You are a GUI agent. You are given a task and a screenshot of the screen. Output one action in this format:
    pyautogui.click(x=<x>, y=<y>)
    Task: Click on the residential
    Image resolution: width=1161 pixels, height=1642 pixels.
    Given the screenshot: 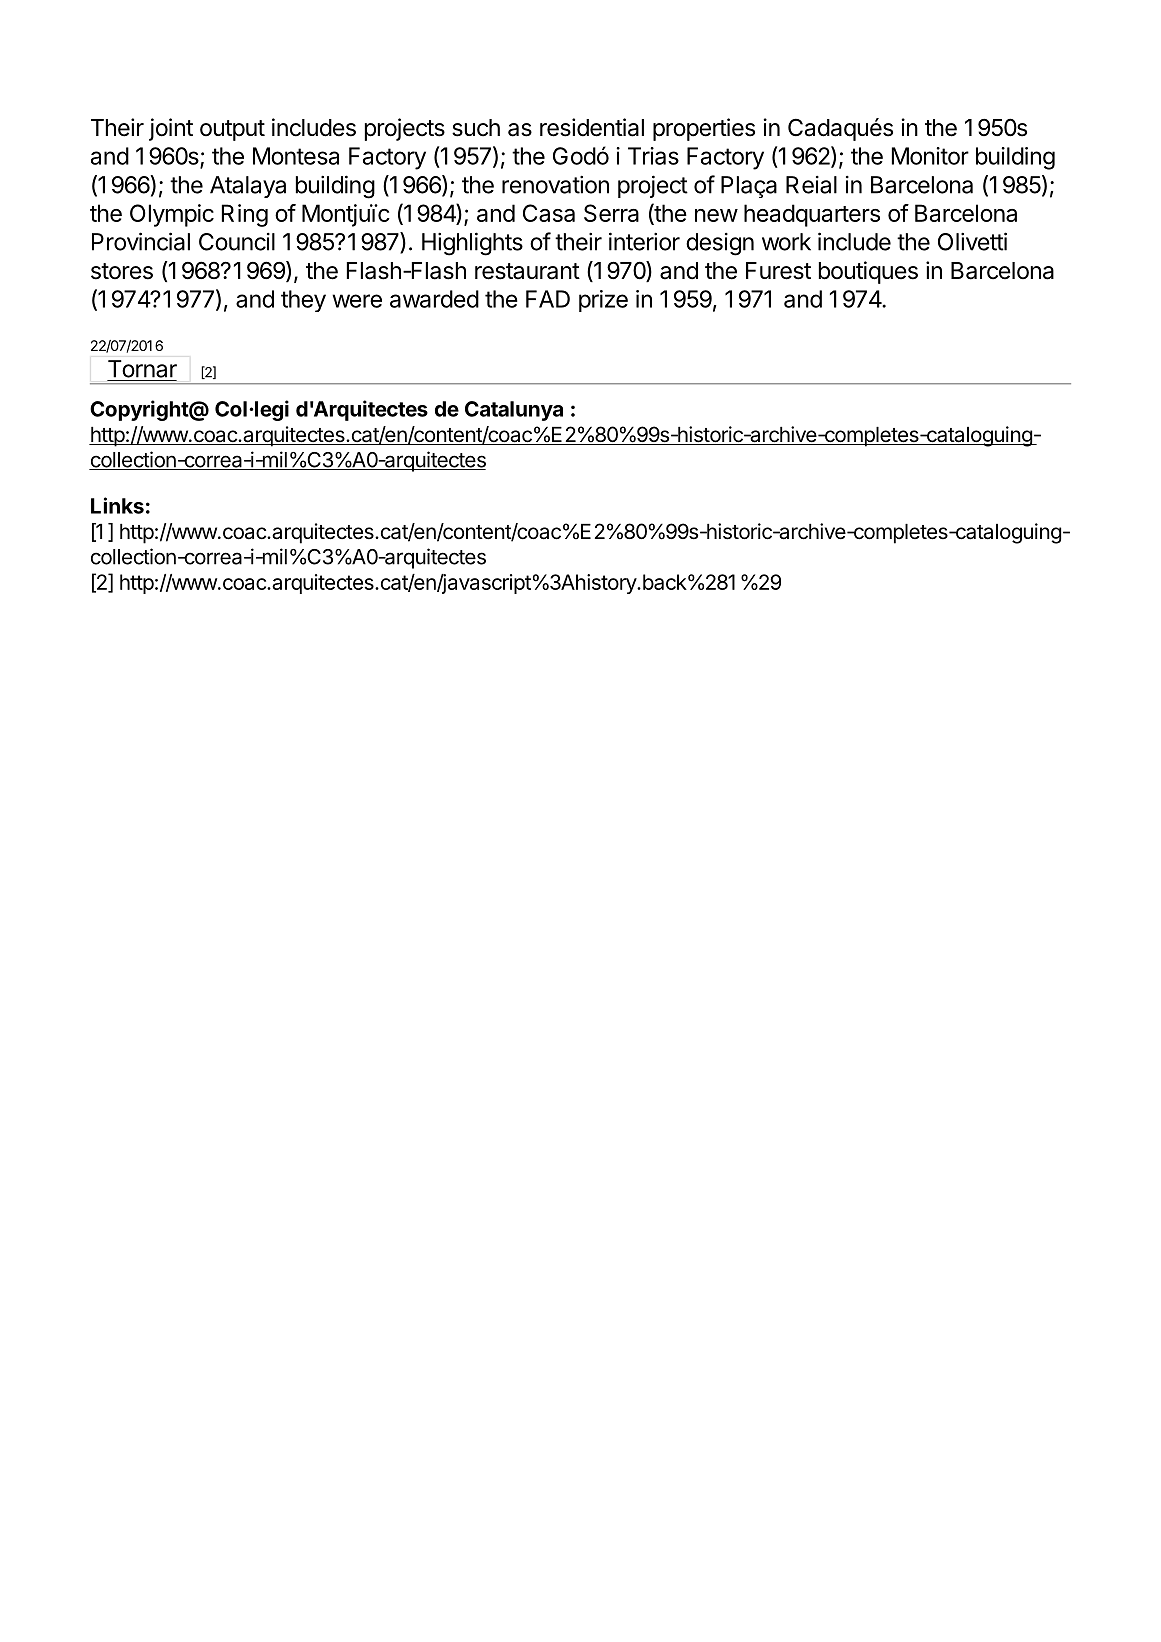 What is the action you would take?
    pyautogui.click(x=592, y=127)
